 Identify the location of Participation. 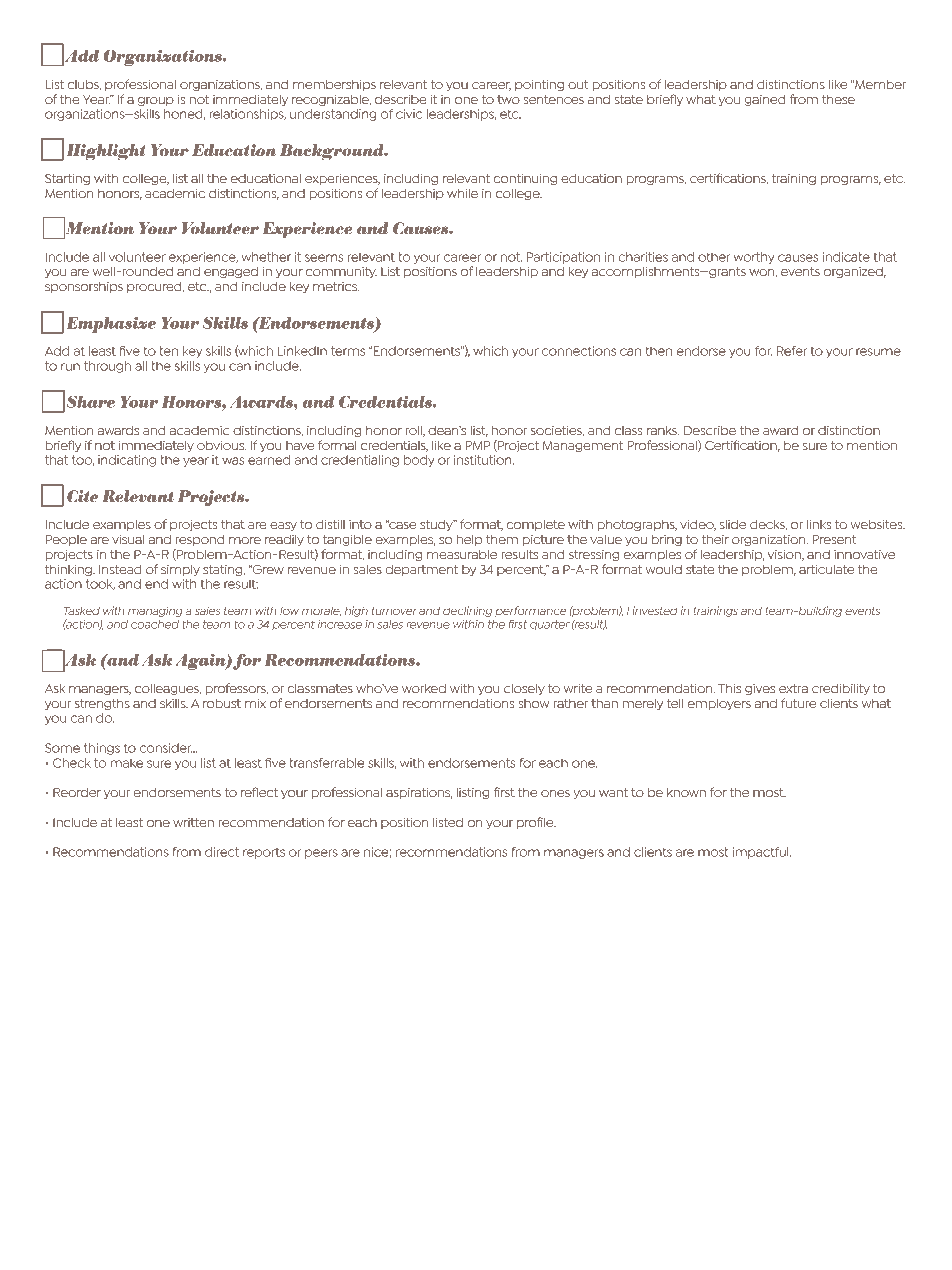
(563, 258).
